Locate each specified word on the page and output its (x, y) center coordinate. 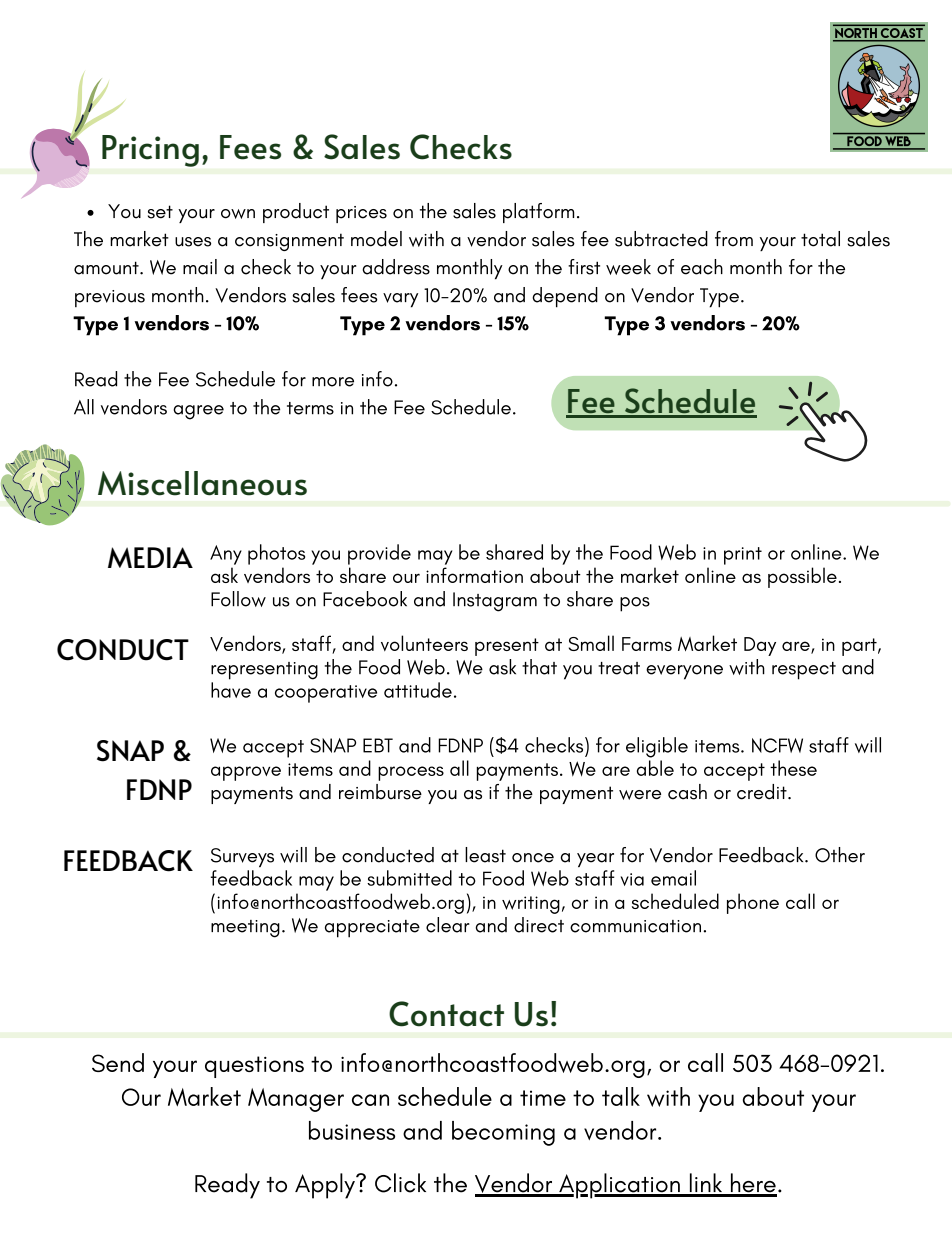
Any (226, 555)
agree (198, 412)
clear (448, 925)
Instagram (495, 602)
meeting (245, 929)
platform (538, 213)
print (743, 556)
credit (763, 792)
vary (400, 300)
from (734, 239)
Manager (296, 1100)
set (160, 212)
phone (753, 903)
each (702, 267)
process (411, 773)
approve (246, 773)
